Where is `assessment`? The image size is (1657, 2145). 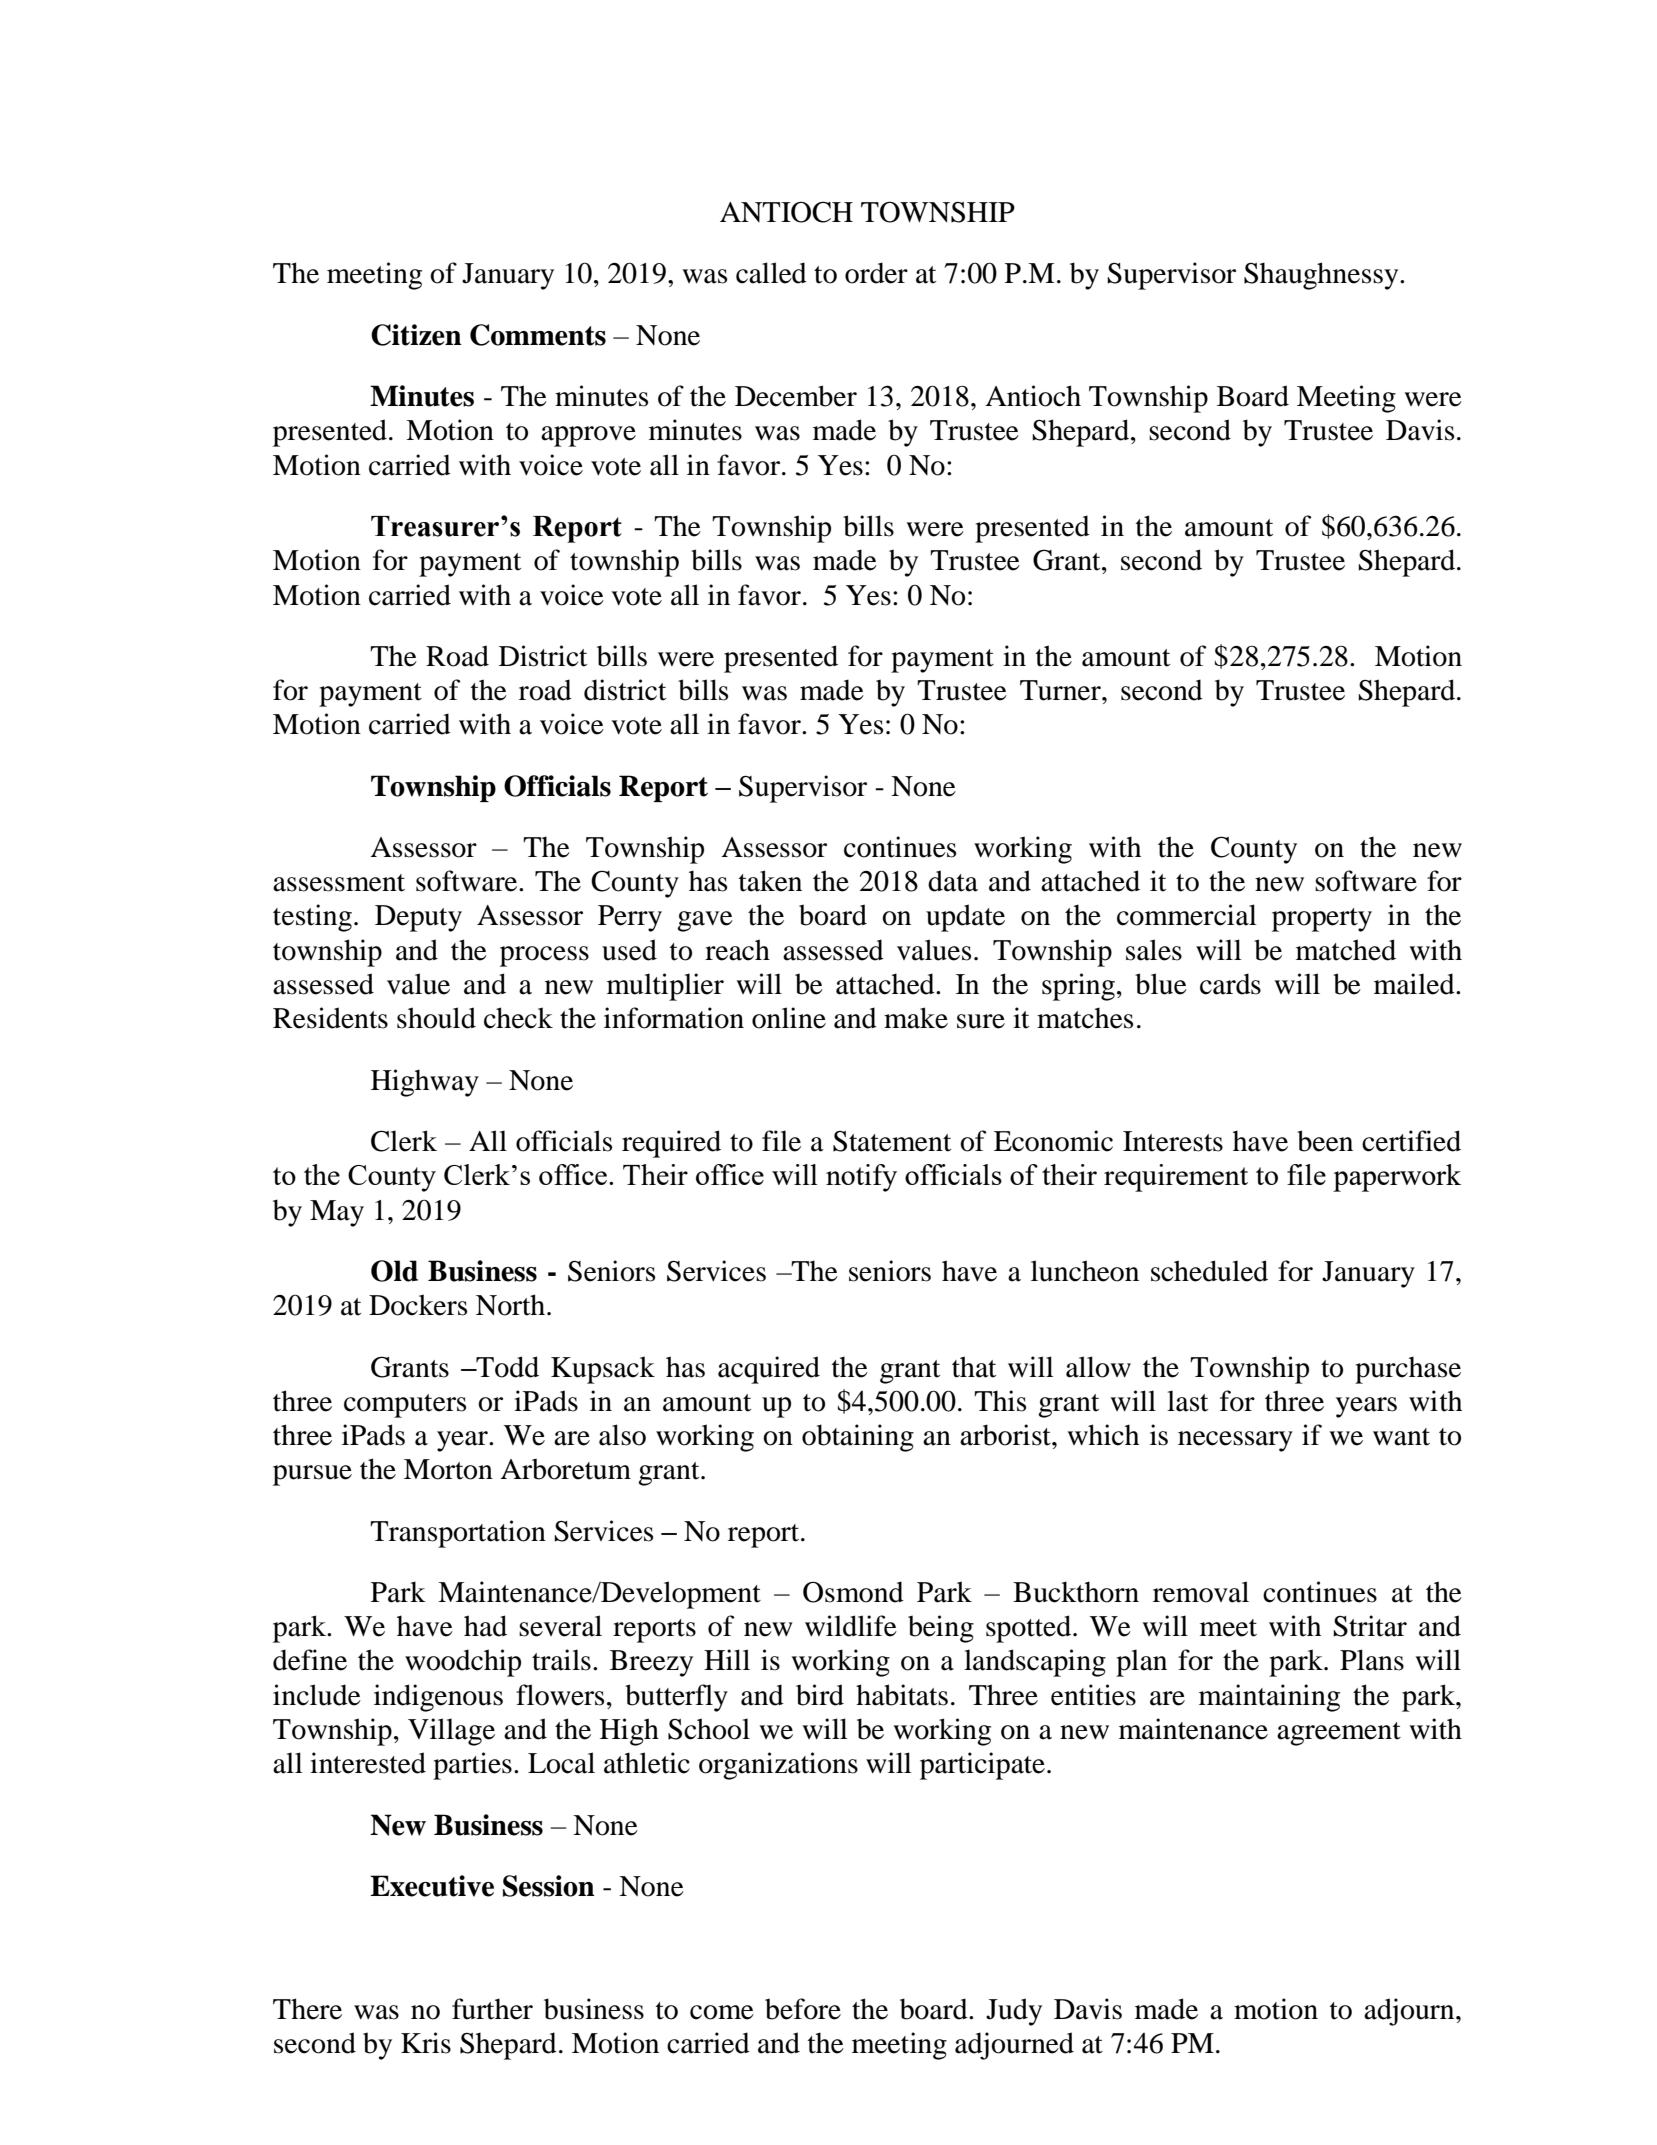 assessment is located at coordinates (339, 883).
